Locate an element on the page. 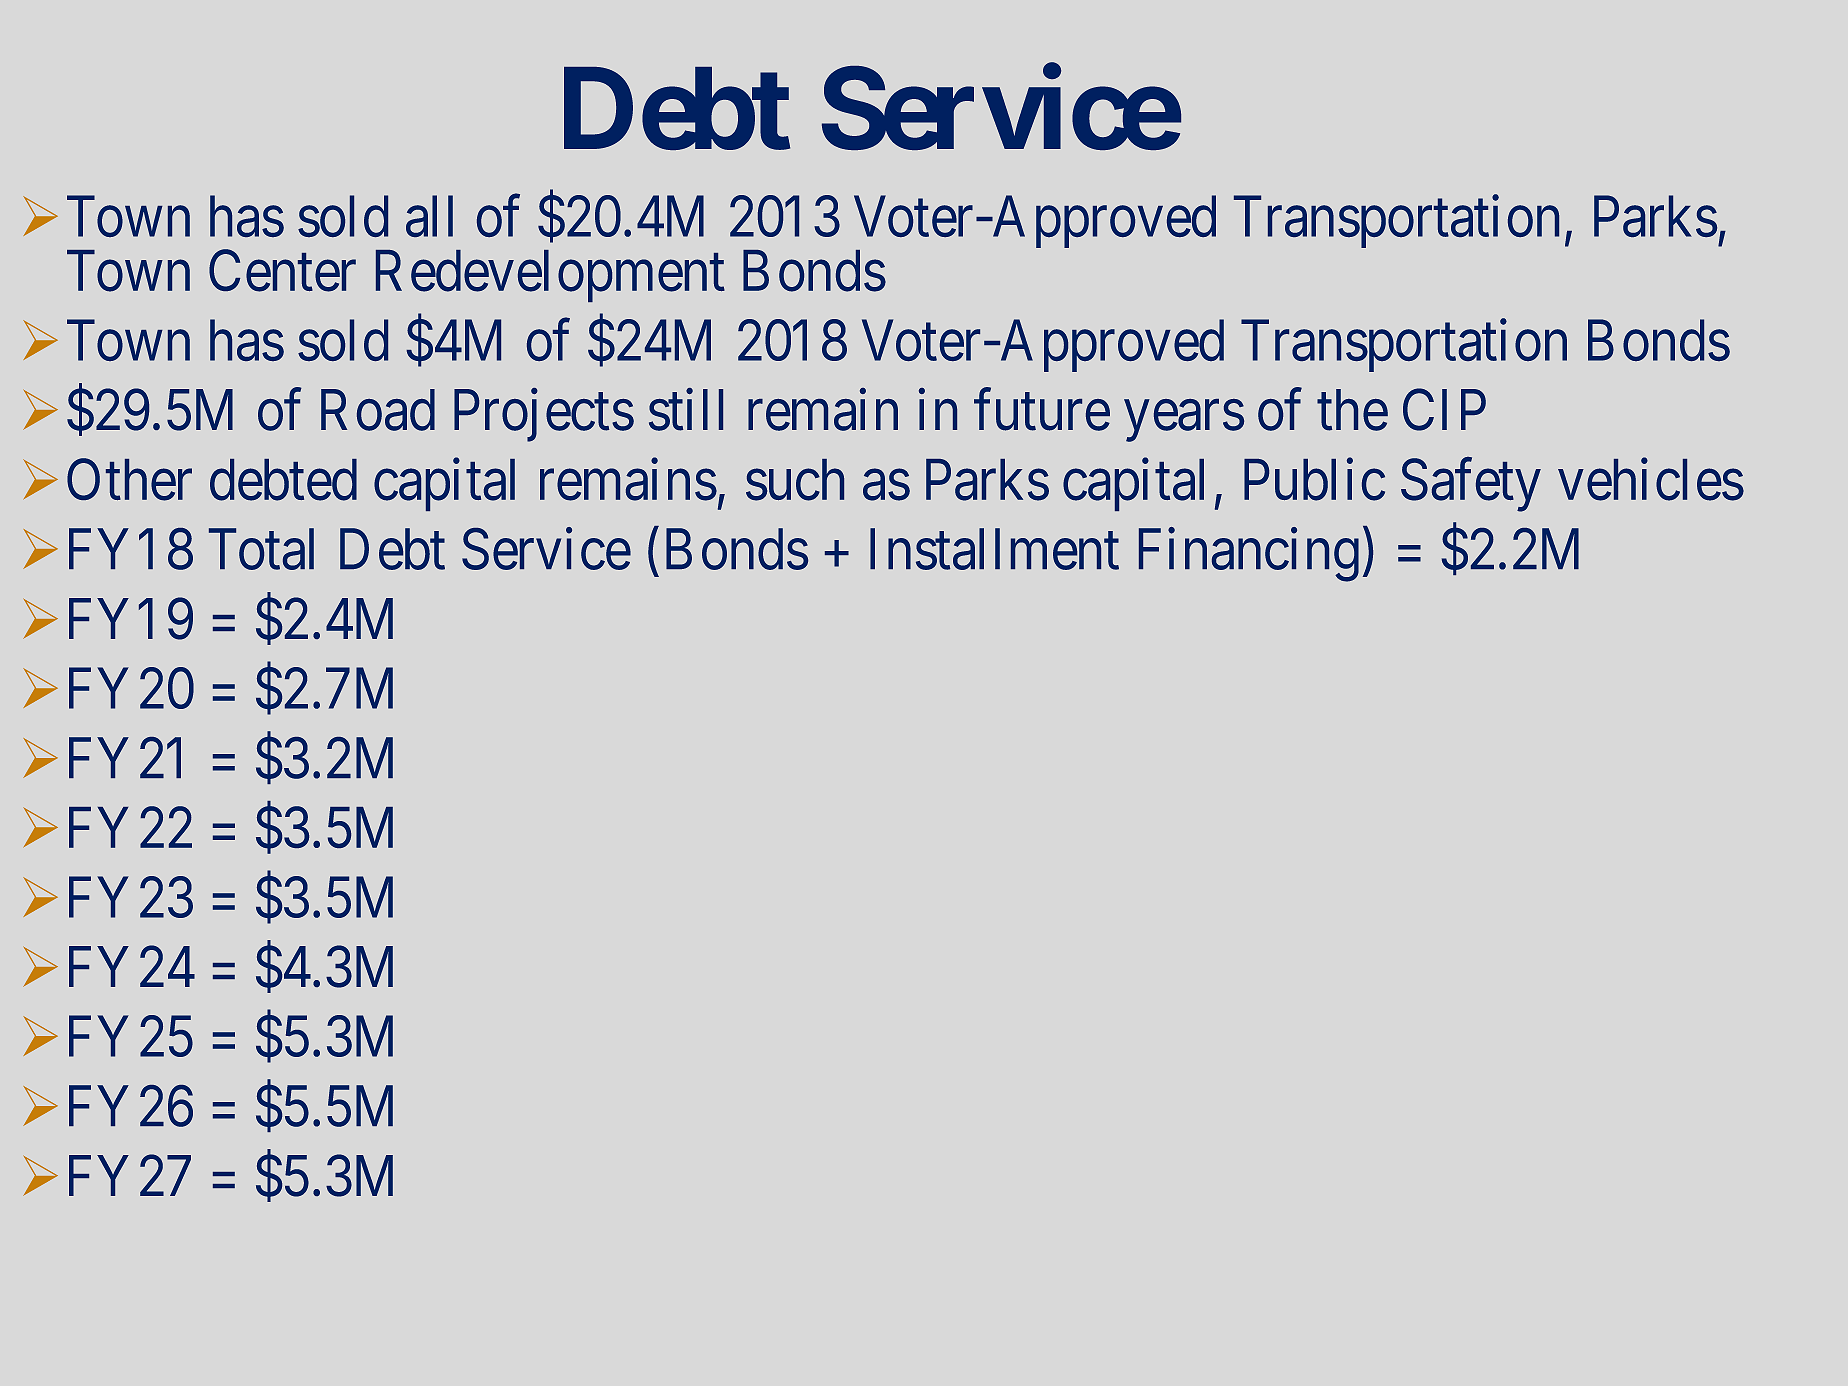 This image has width=1848, height=1386. Road is located at coordinates (378, 410).
